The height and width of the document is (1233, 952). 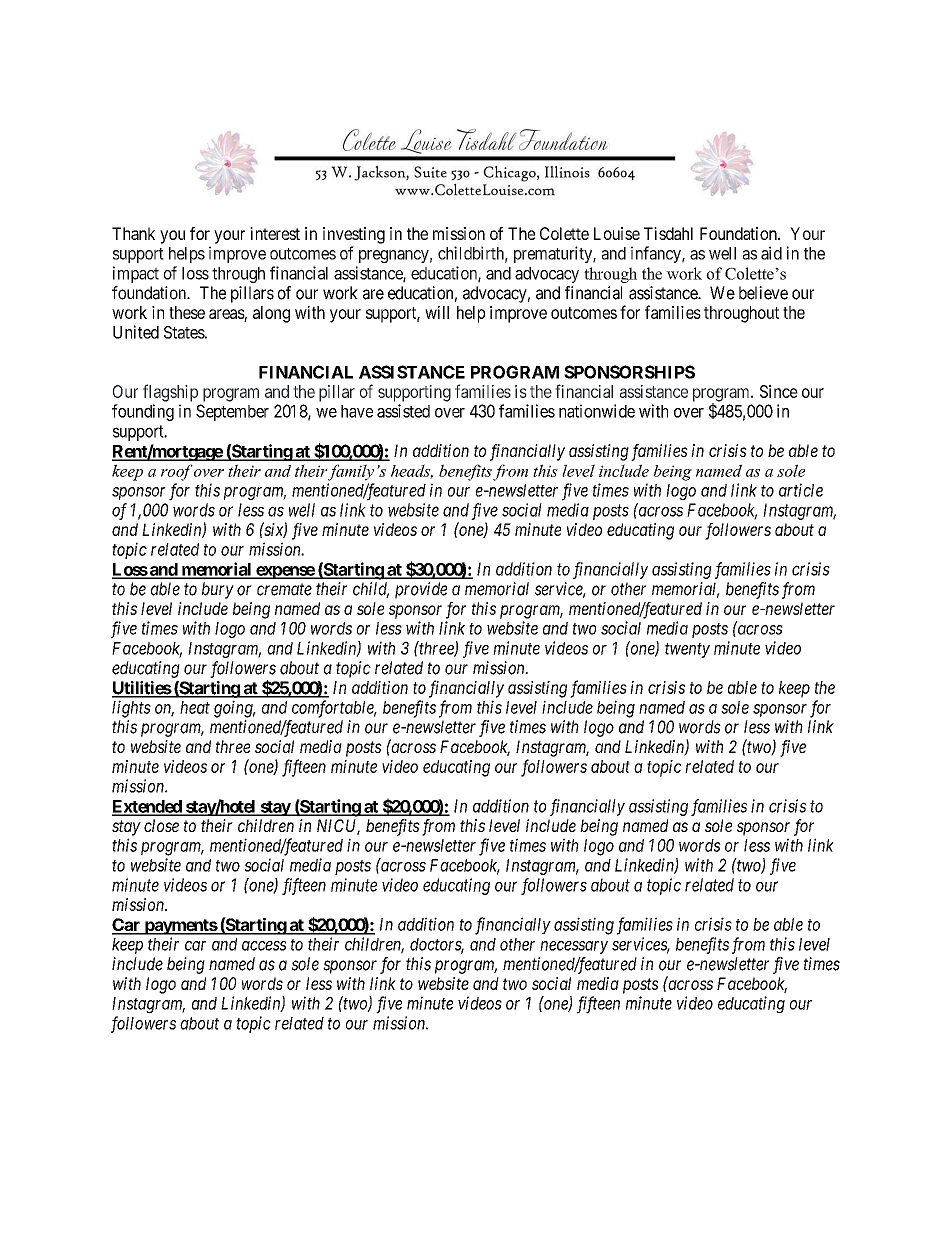 What do you see at coordinates (403, 411) in the document?
I see `assisted` at bounding box center [403, 411].
